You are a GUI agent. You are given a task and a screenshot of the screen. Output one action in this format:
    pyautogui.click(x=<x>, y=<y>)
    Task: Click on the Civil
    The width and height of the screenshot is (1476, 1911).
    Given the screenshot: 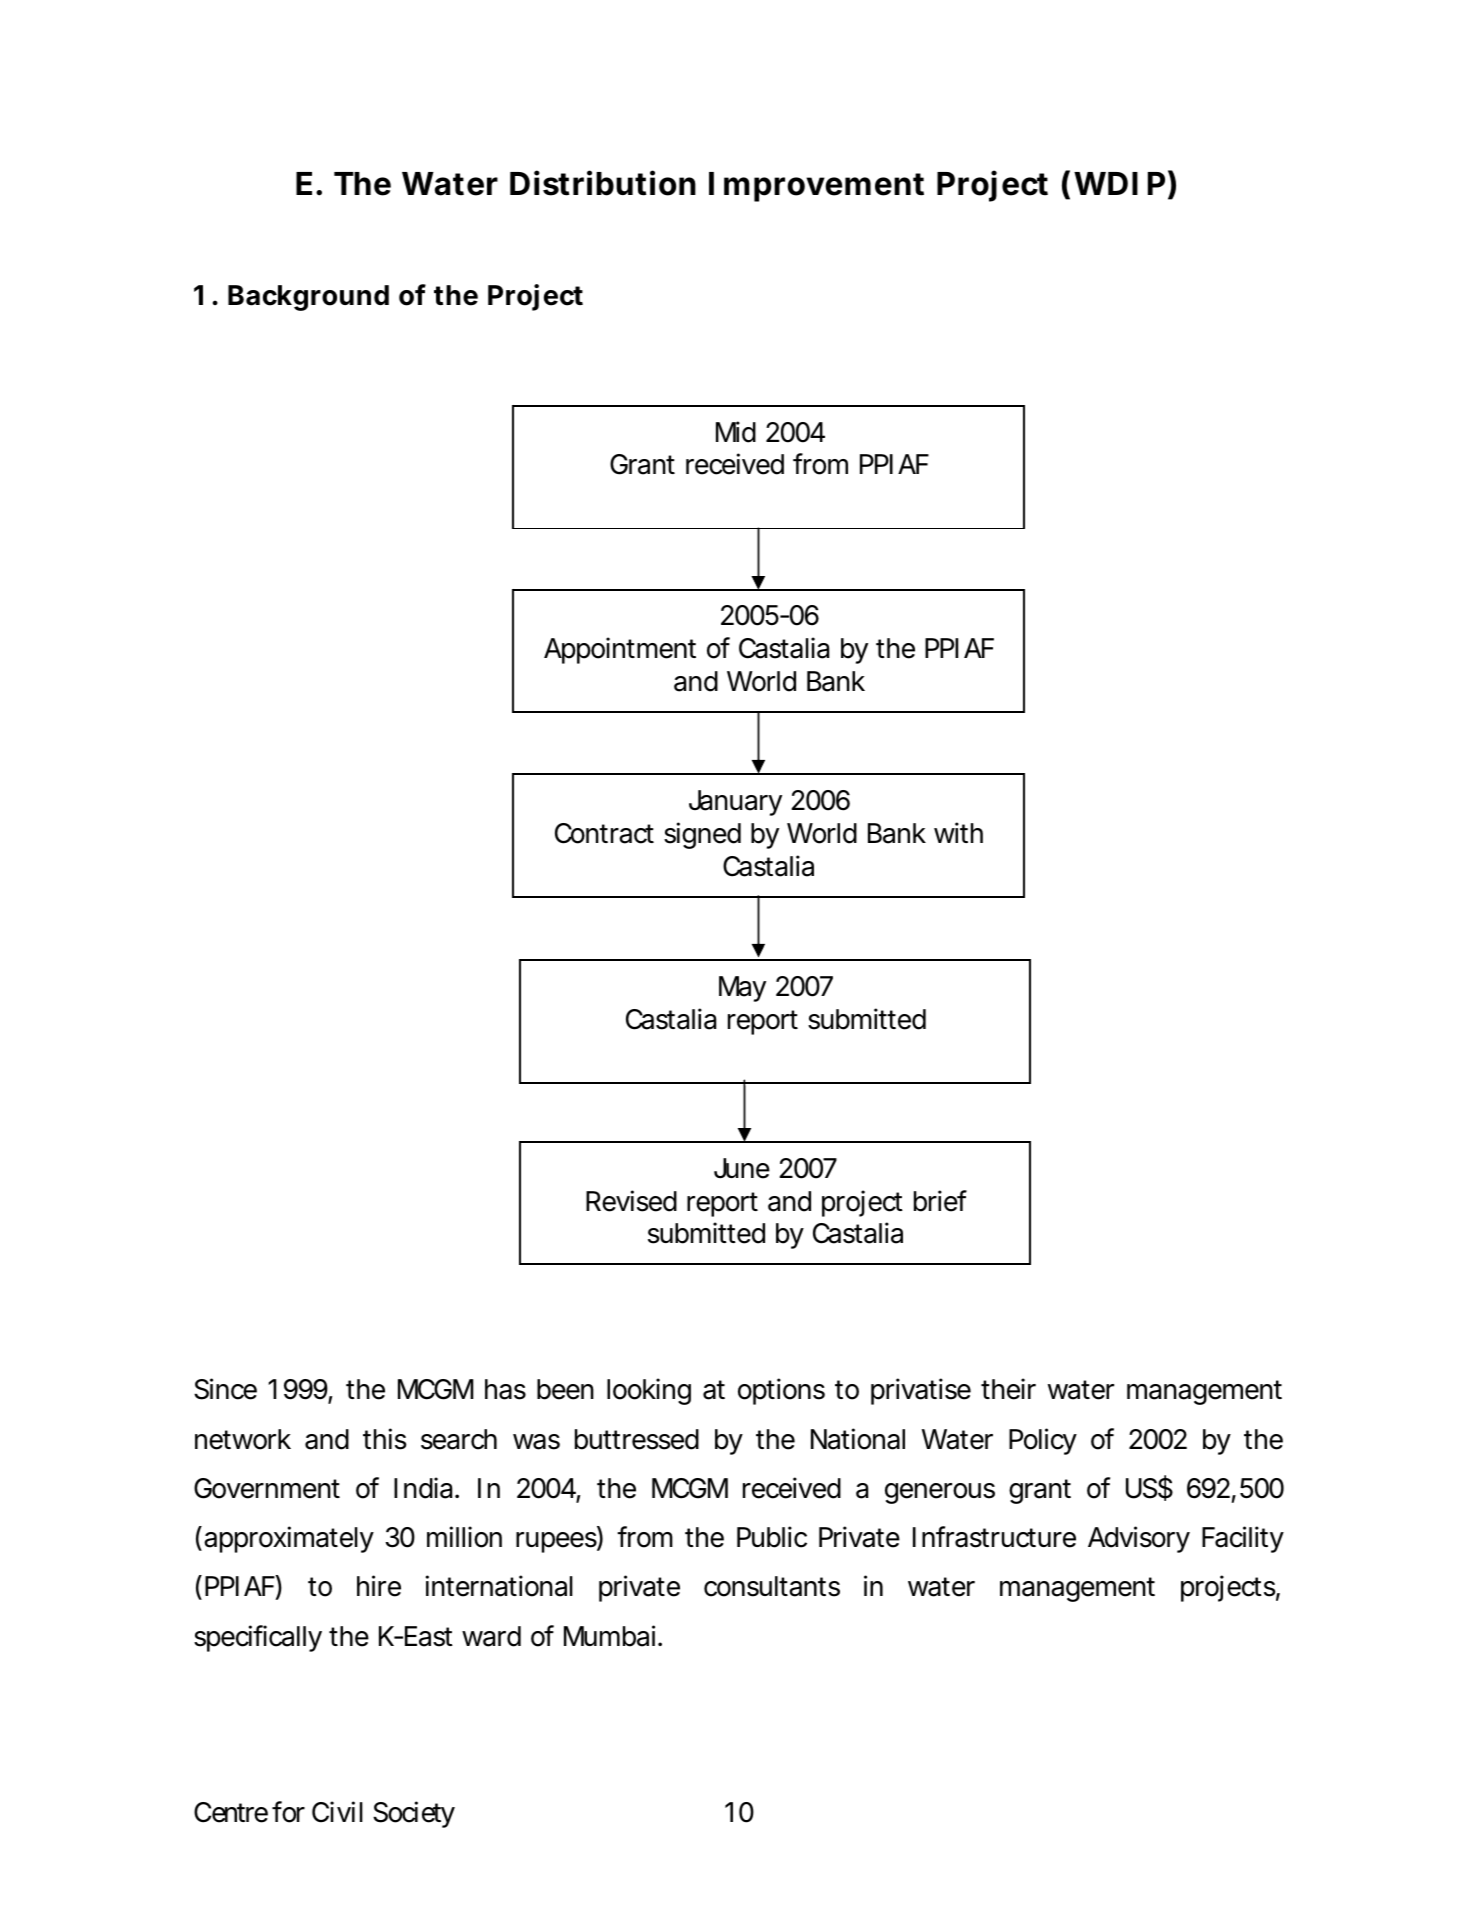 What is the action you would take?
    pyautogui.click(x=337, y=1812)
